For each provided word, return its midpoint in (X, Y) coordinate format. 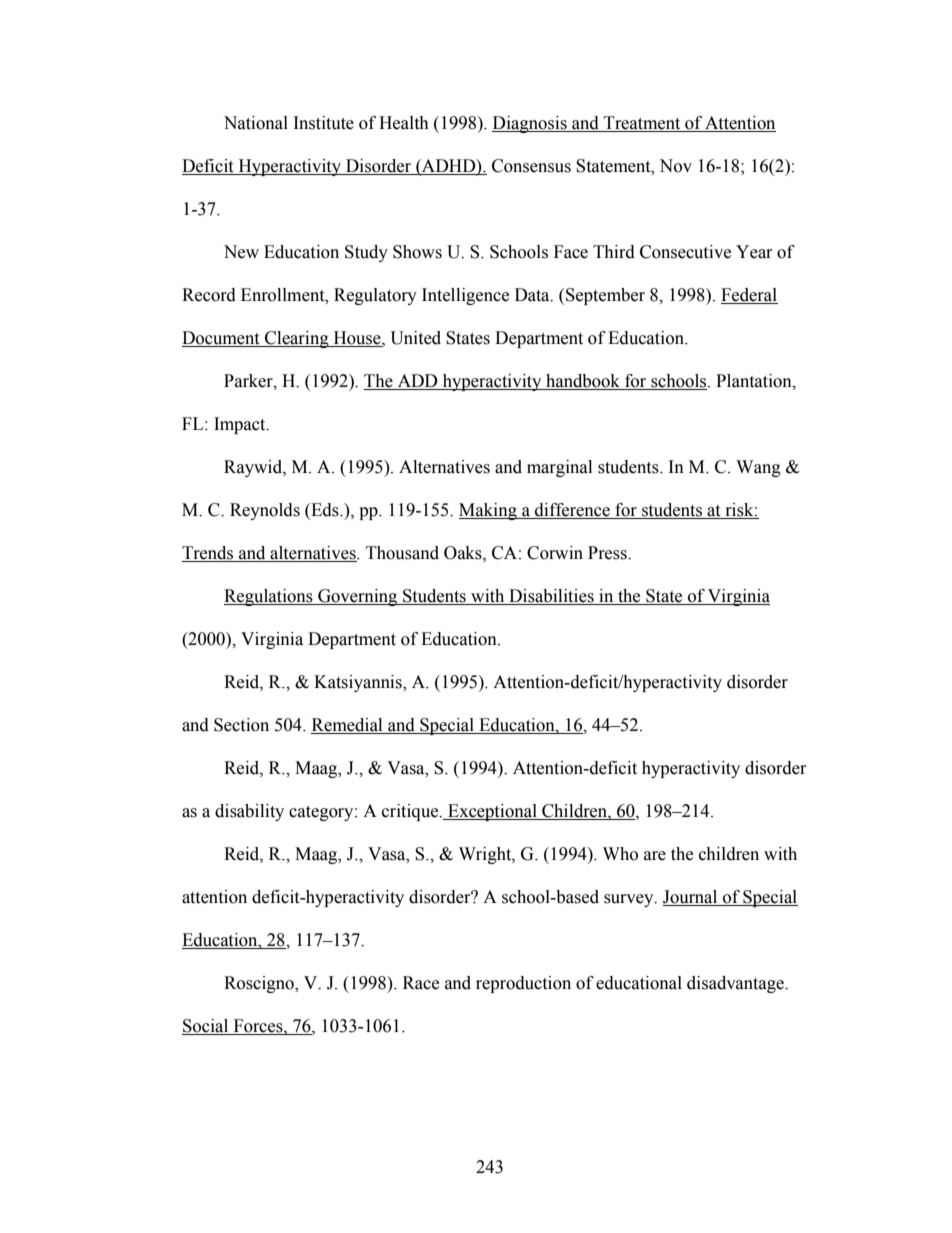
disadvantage (736, 984)
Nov (675, 166)
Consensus (531, 166)
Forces (259, 1026)
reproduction (523, 984)
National (256, 123)
